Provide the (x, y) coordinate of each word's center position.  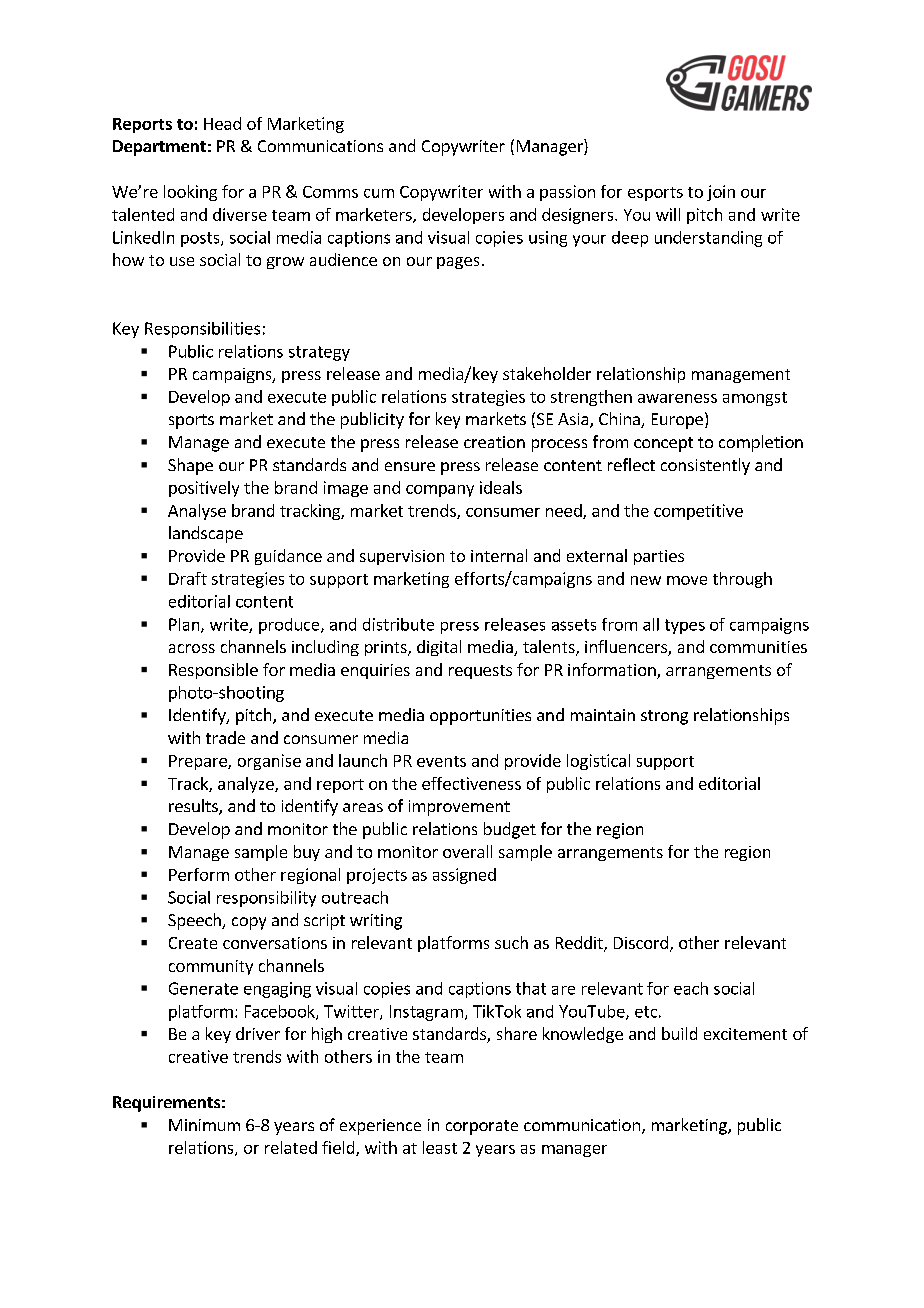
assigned (464, 876)
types (685, 626)
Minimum (204, 1125)
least (440, 1147)
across (192, 648)
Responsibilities (202, 330)
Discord (641, 942)
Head (222, 123)
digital (439, 648)
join (721, 193)
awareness (677, 398)
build (679, 1033)
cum (379, 193)
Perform (199, 874)
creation (494, 442)
